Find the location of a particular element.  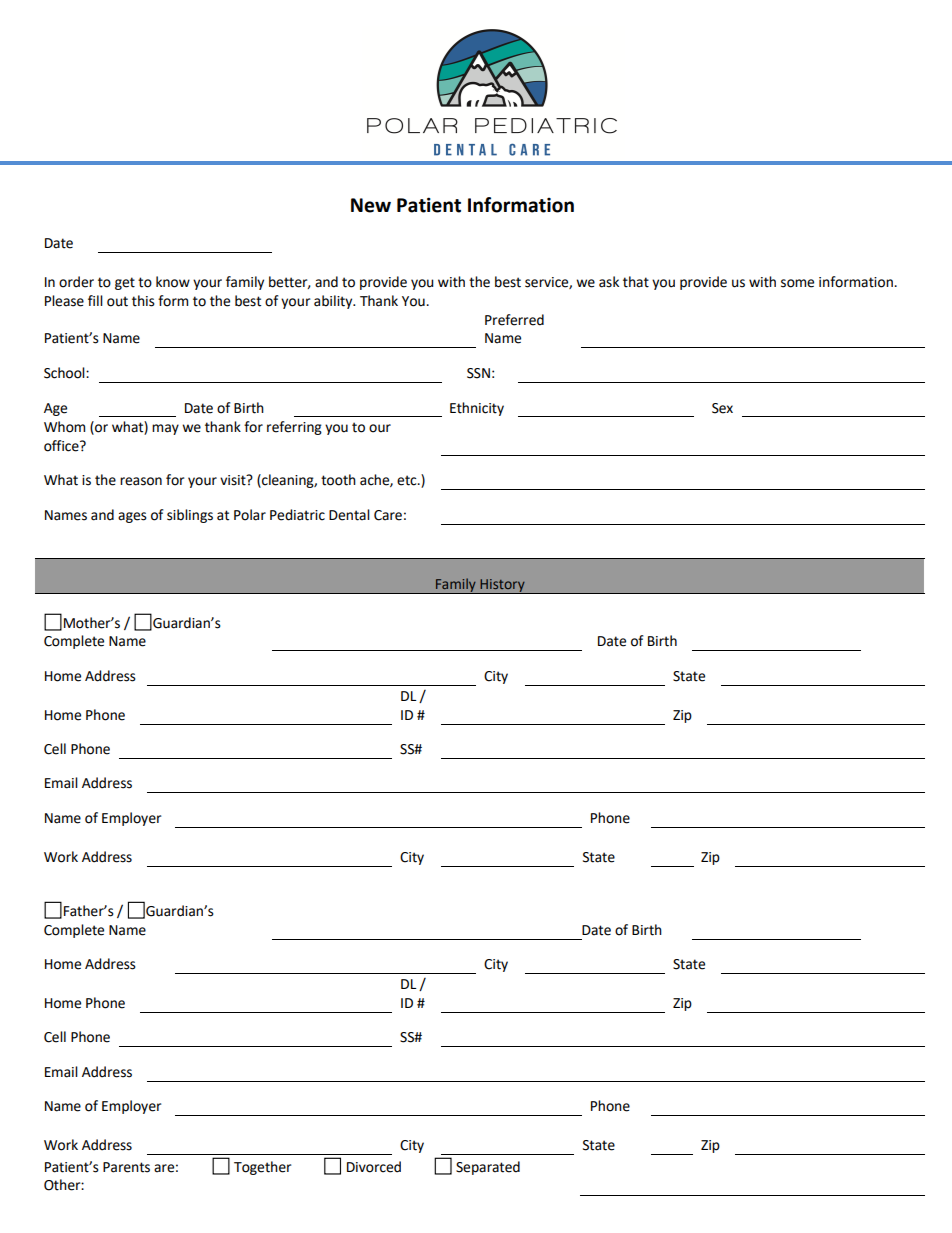

etc is located at coordinates (408, 480).
